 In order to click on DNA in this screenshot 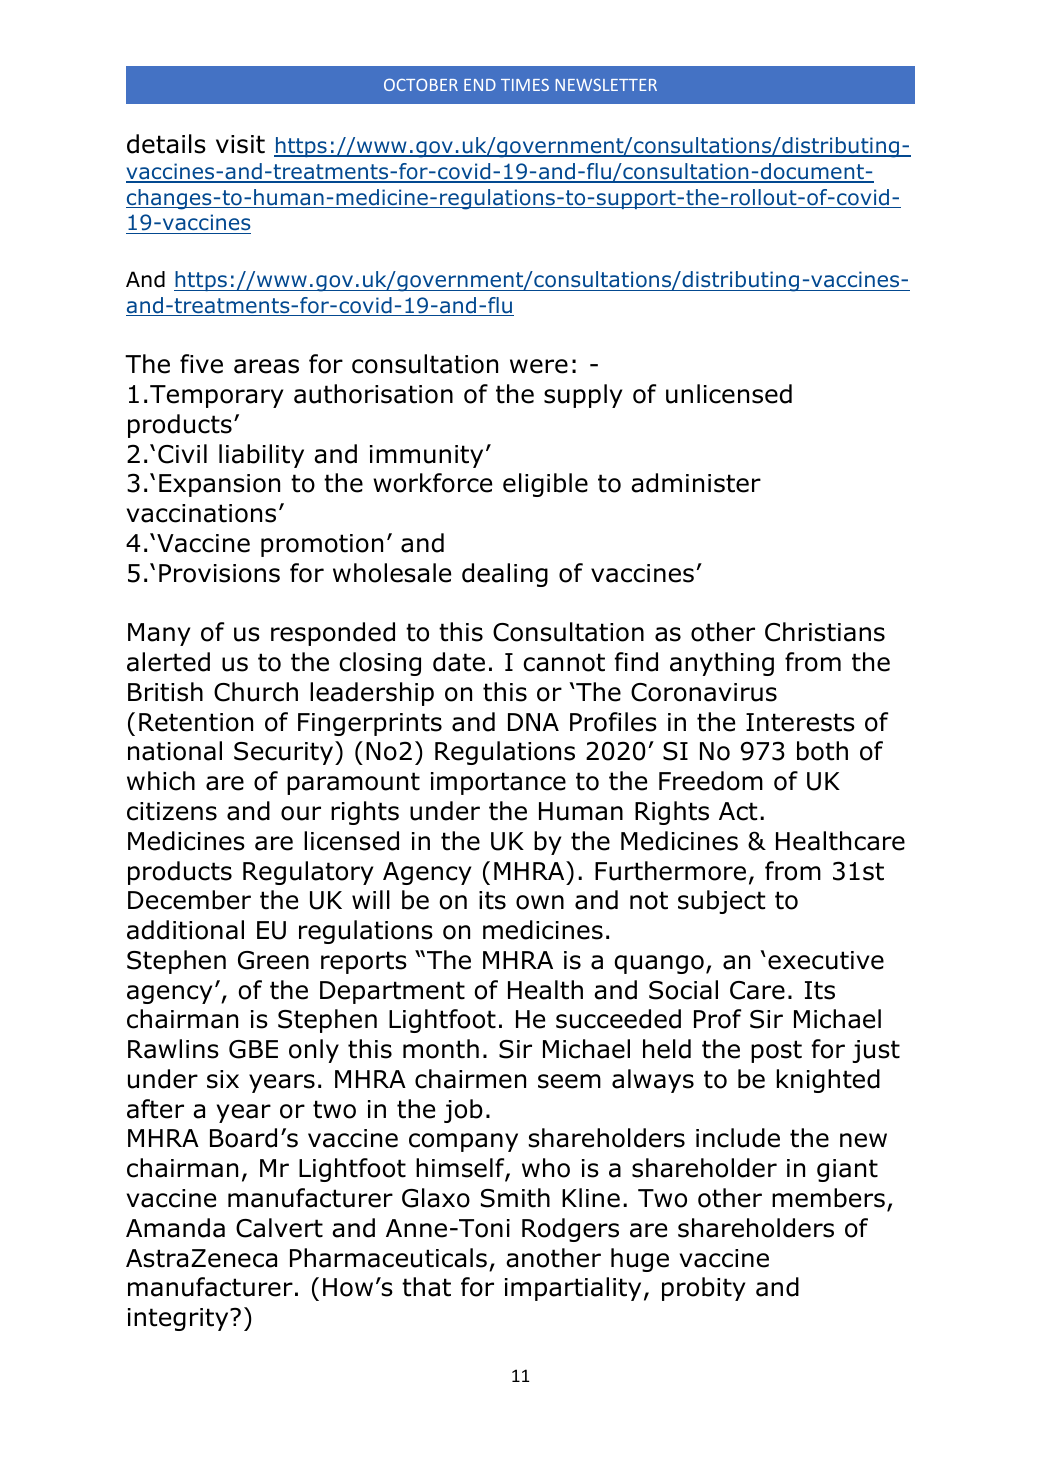, I will do `click(533, 722)`.
